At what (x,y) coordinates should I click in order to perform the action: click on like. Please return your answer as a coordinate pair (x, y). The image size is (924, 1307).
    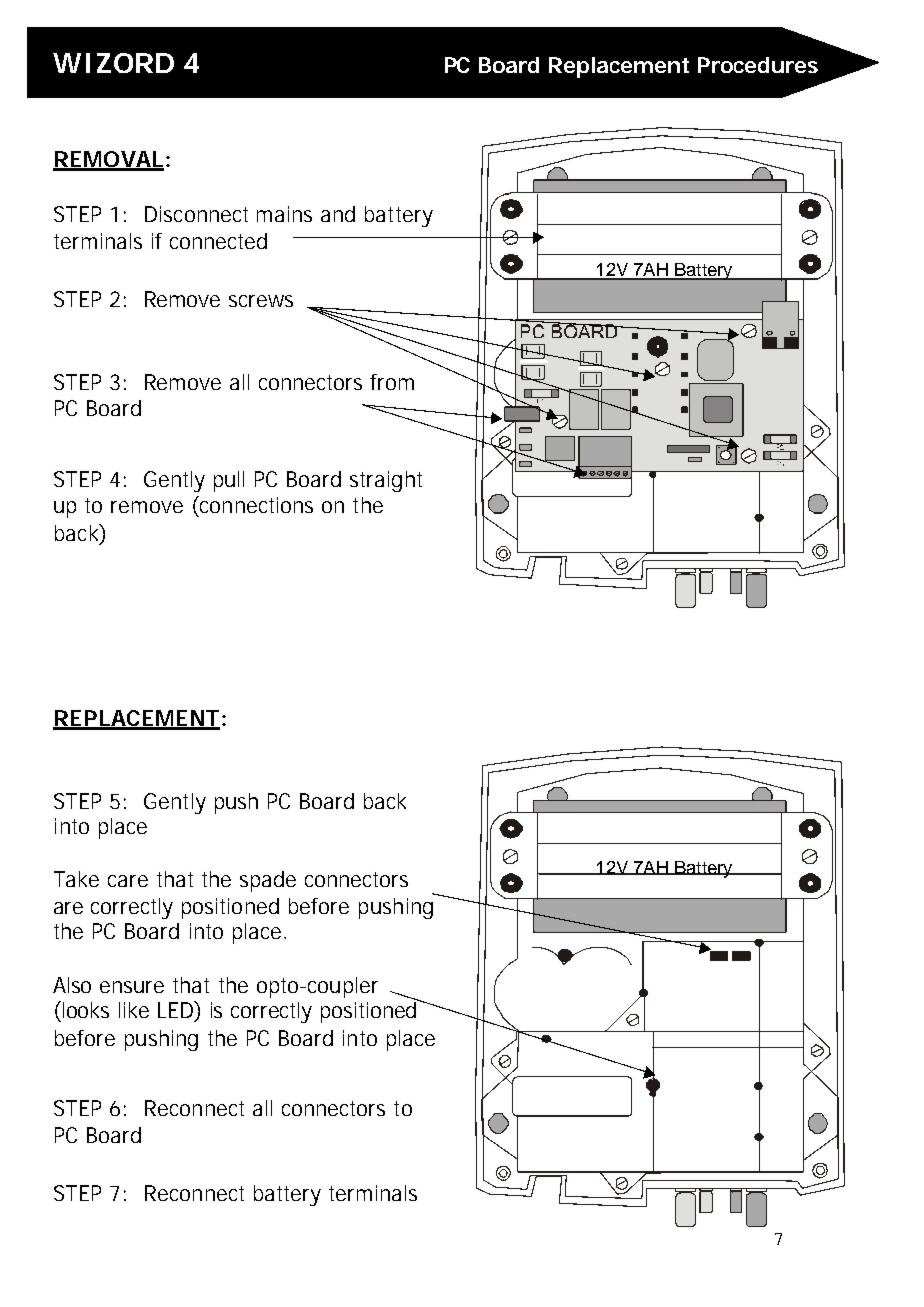
    Looking at the image, I should click on (134, 1010).
